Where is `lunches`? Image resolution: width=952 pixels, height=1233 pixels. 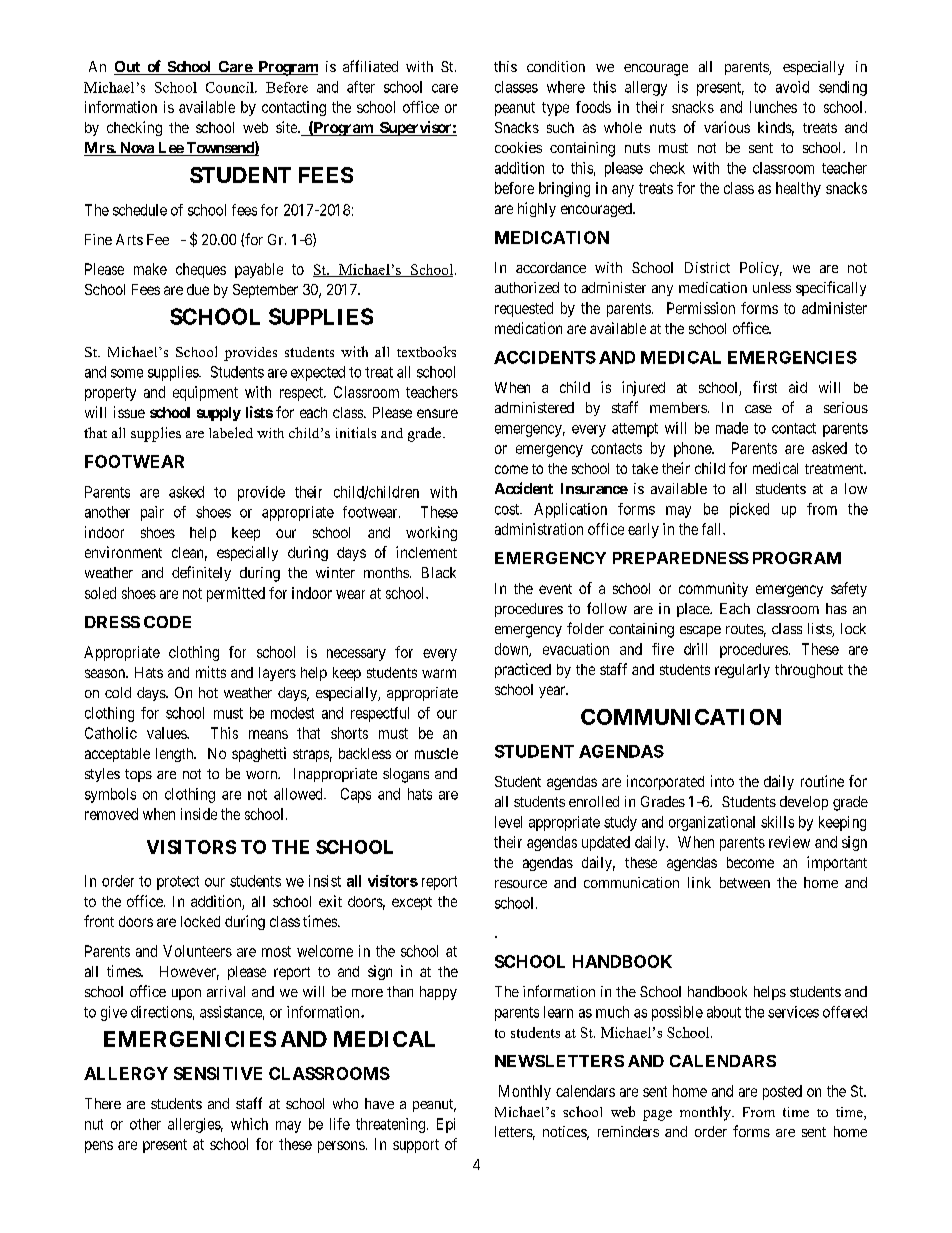 lunches is located at coordinates (773, 107).
